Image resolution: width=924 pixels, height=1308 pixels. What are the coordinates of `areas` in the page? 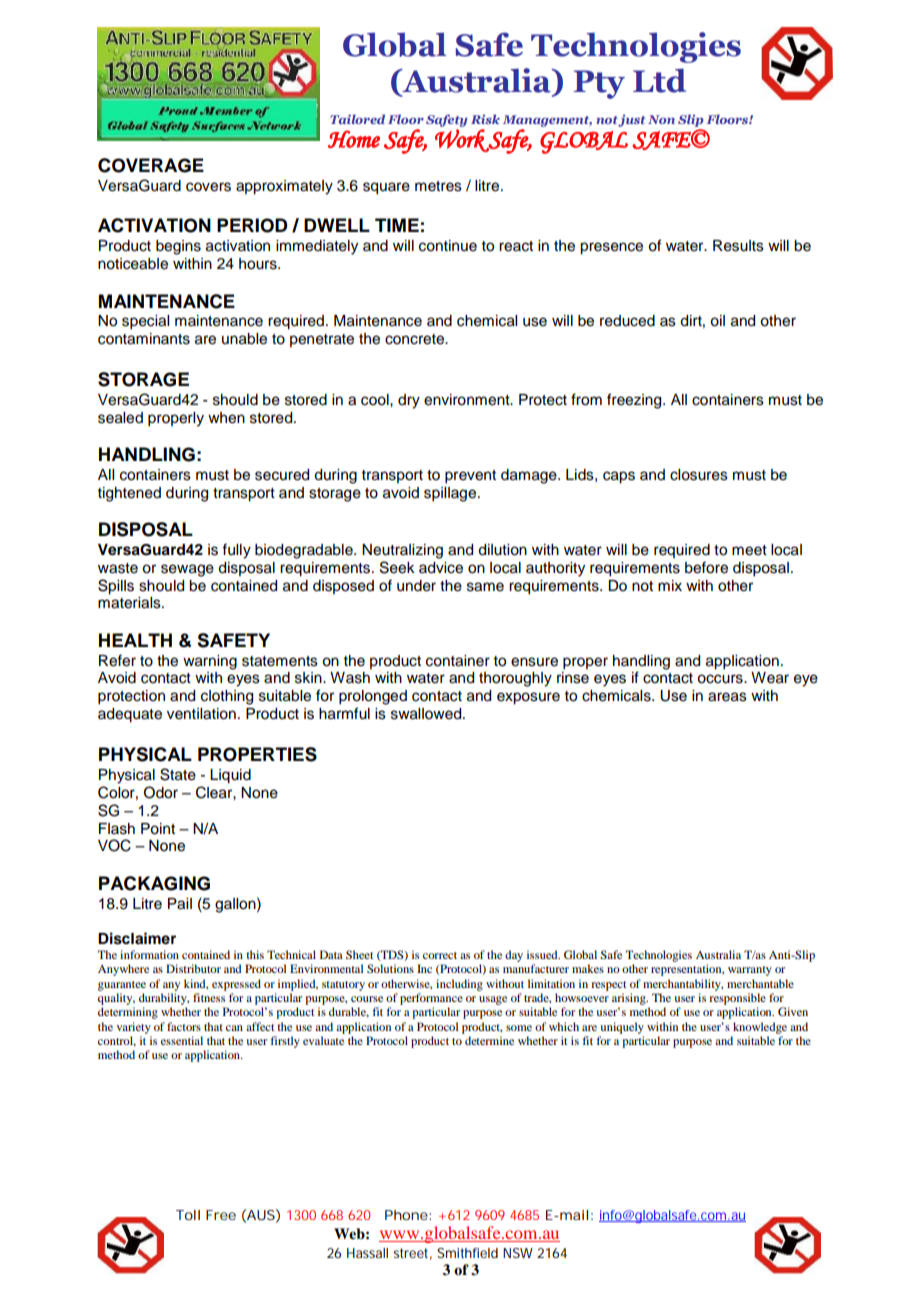 It's located at (727, 697).
